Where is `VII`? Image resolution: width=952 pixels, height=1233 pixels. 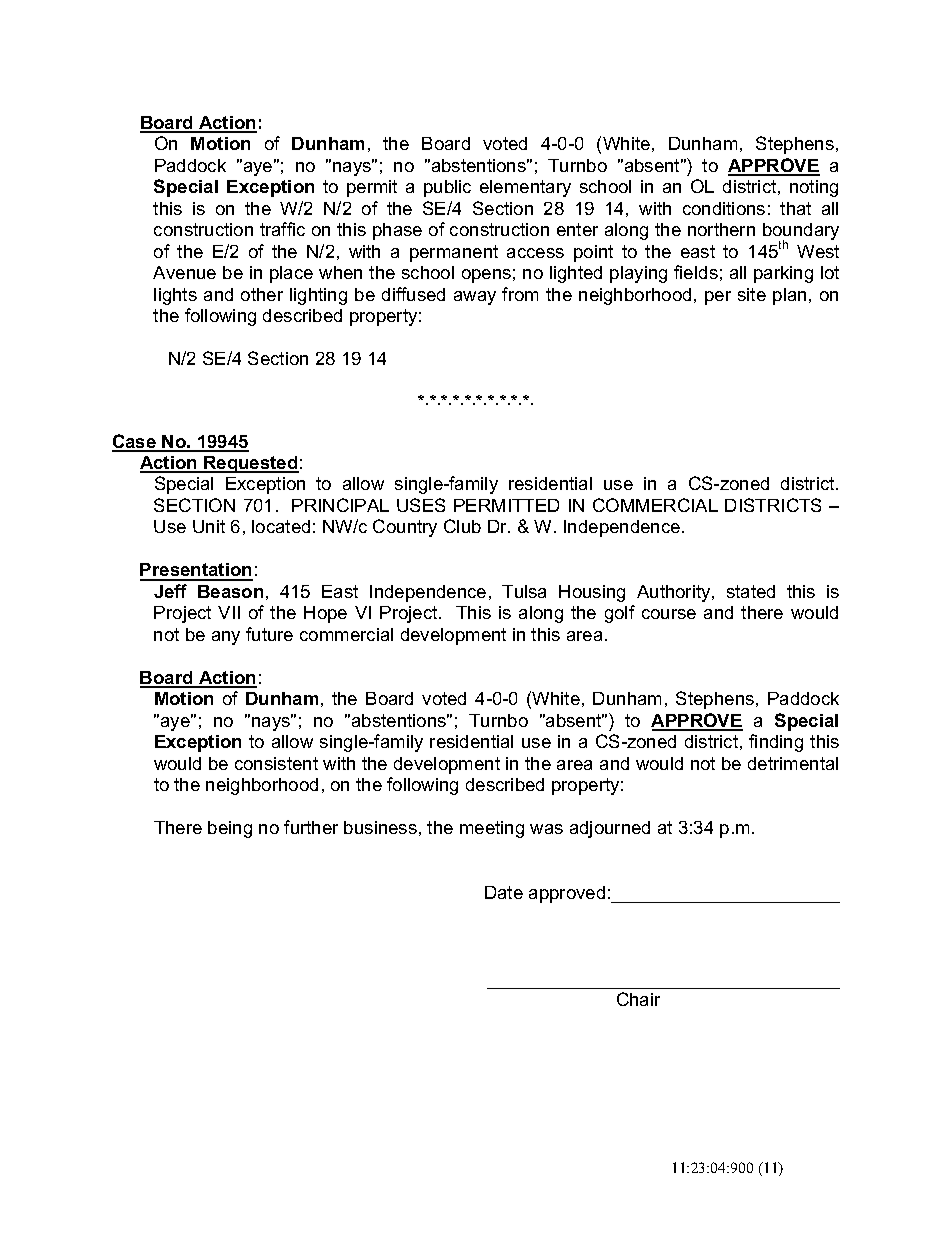 VII is located at coordinates (229, 612).
